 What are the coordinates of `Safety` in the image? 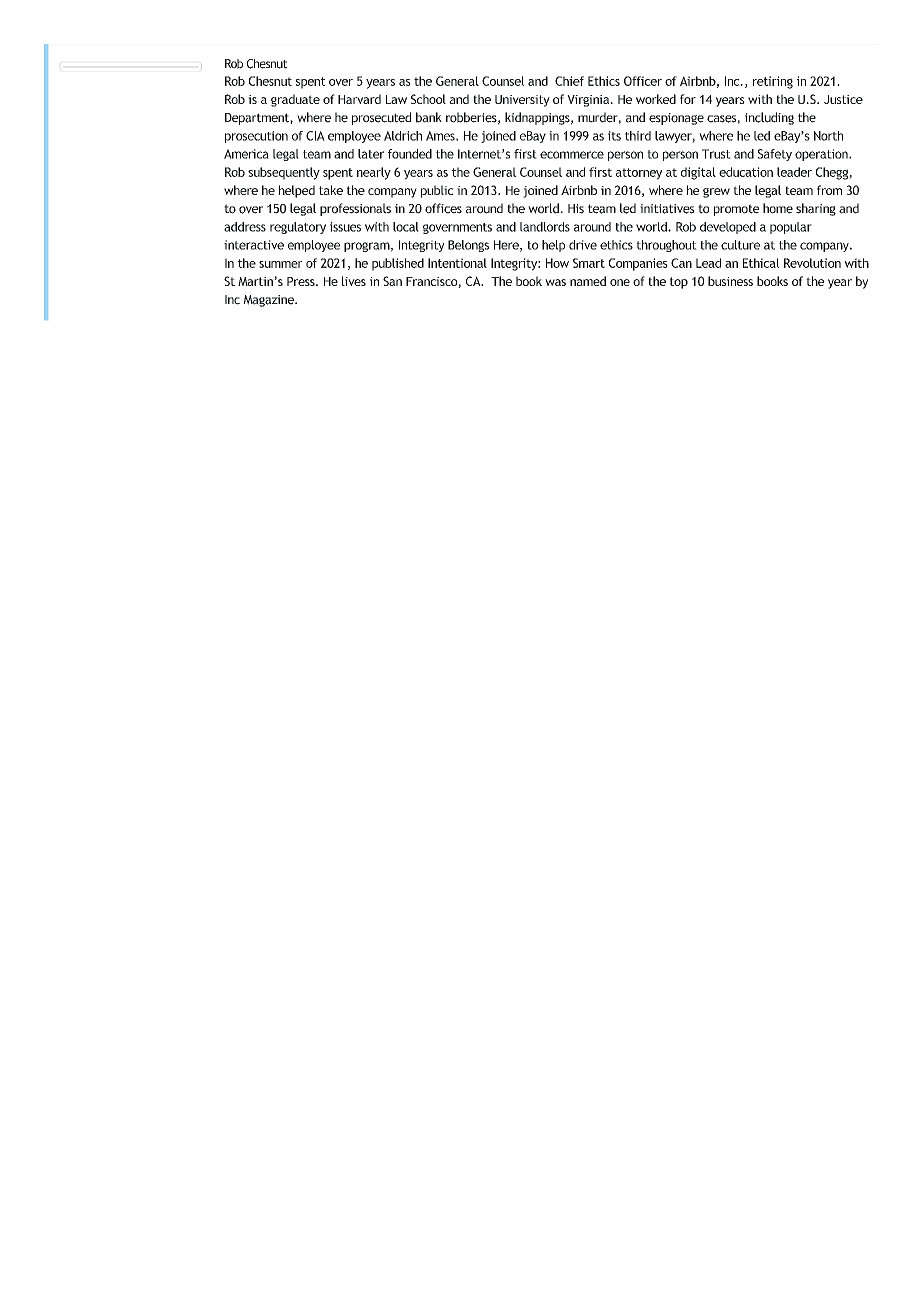 It's located at (775, 155).
